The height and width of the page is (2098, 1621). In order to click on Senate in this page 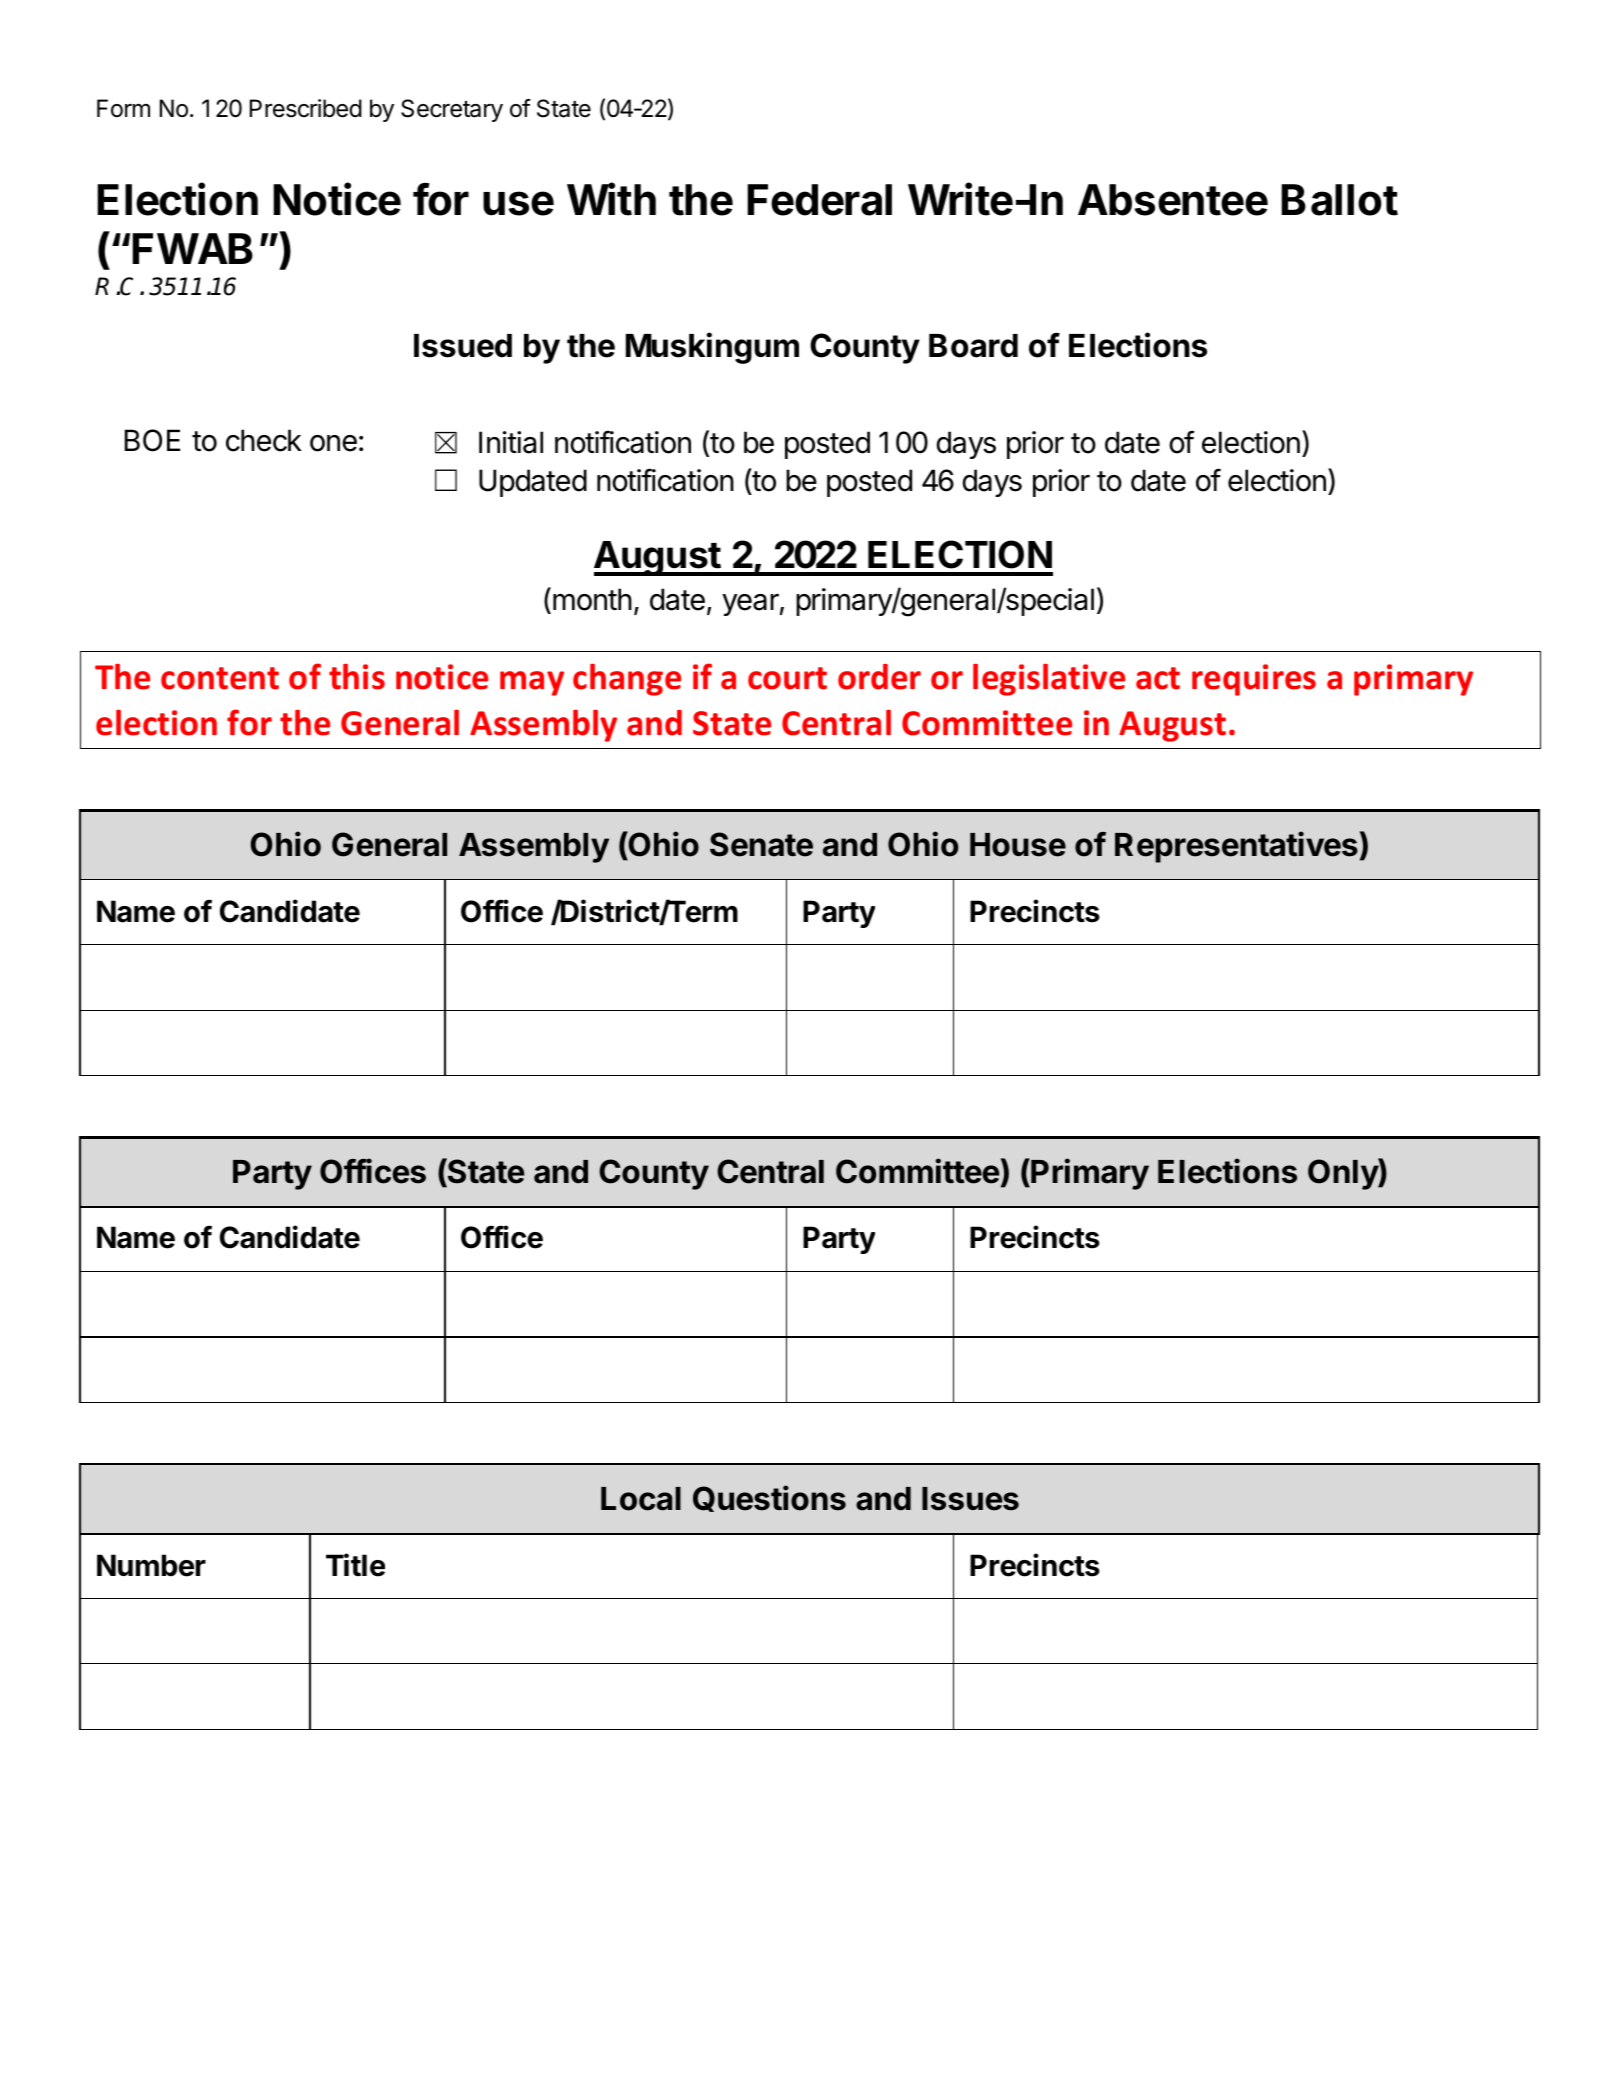, I will do `click(761, 844)`.
